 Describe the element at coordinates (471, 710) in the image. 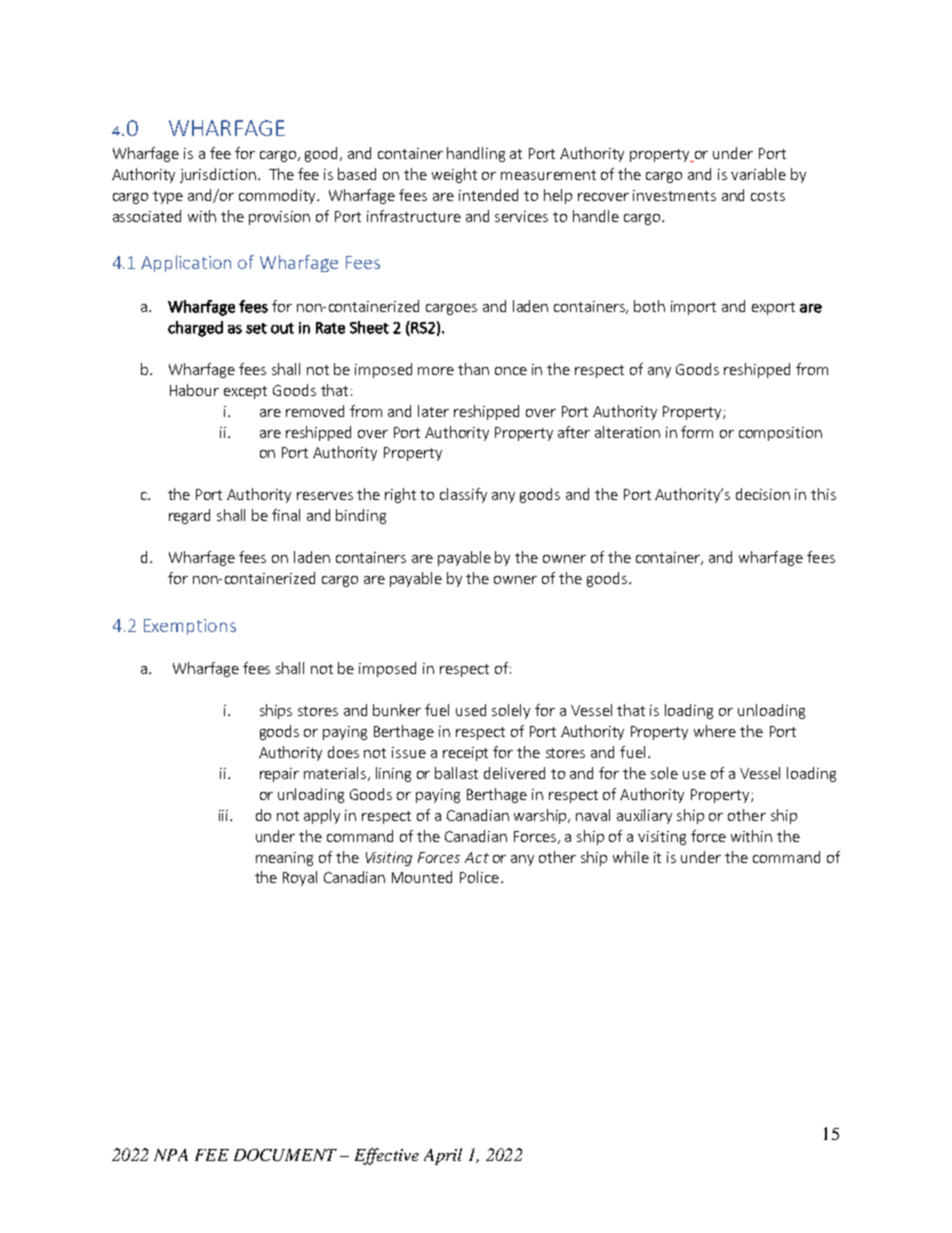

I see `used` at that location.
